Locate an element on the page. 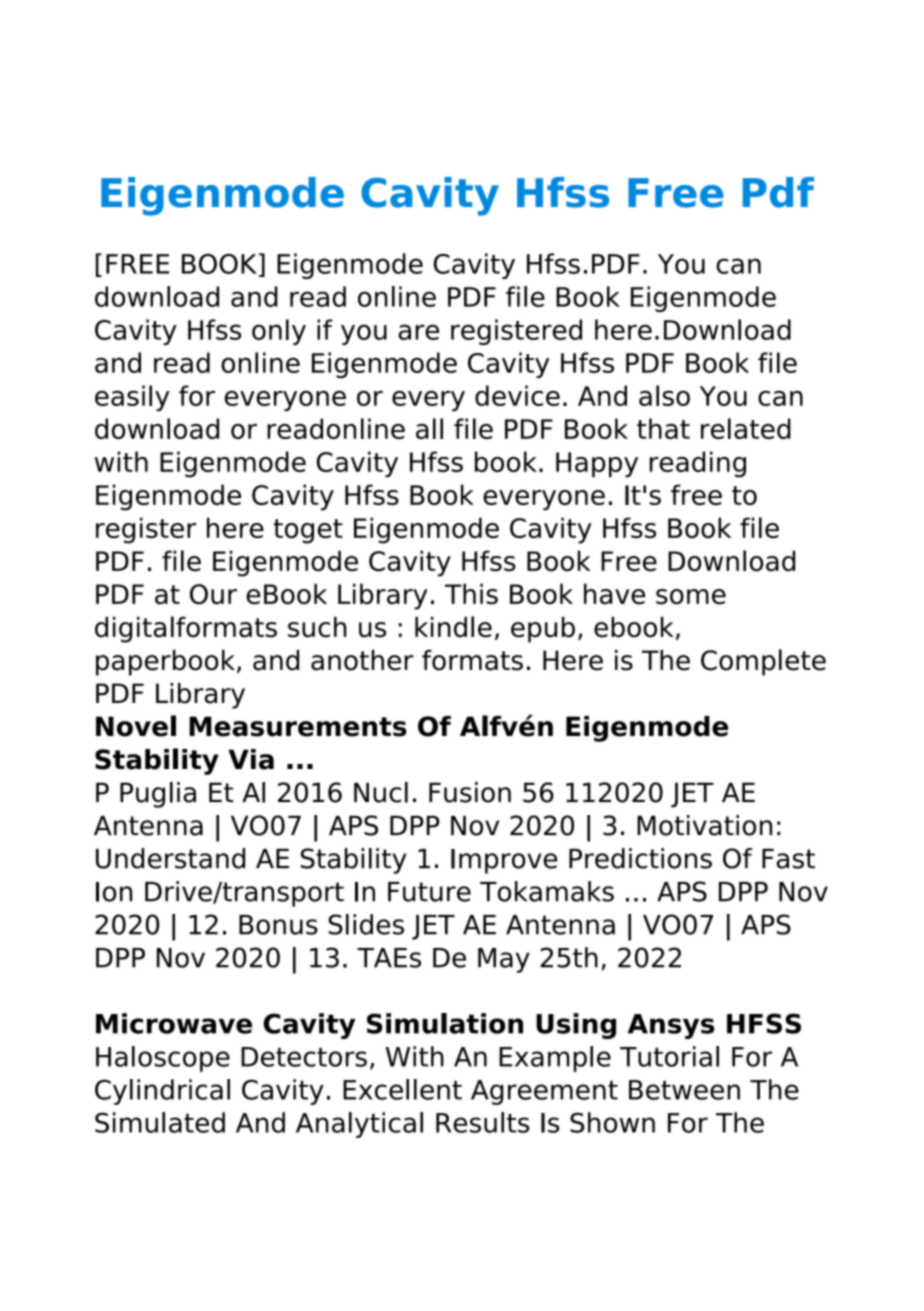 This document has width=924, height=1311. Our is located at coordinates (213, 594).
